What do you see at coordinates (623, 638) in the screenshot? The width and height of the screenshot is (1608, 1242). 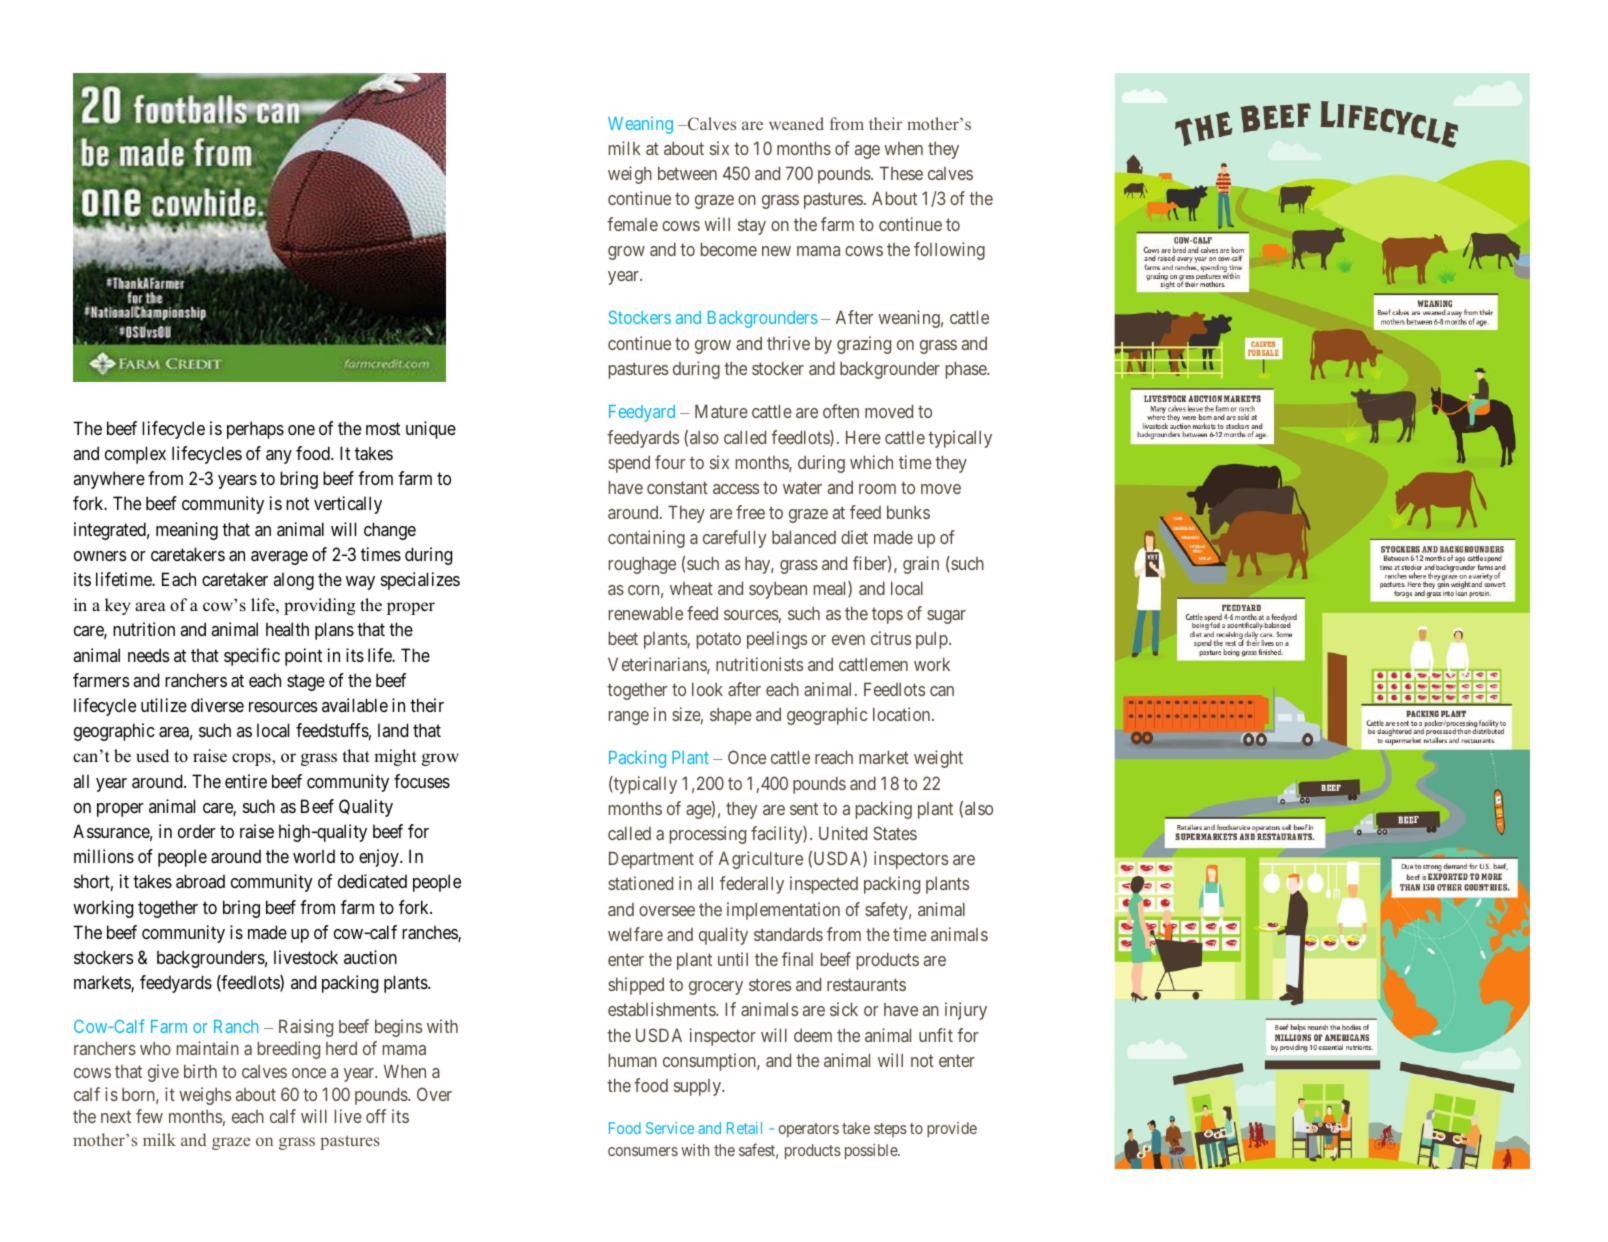 I see `beet` at bounding box center [623, 638].
